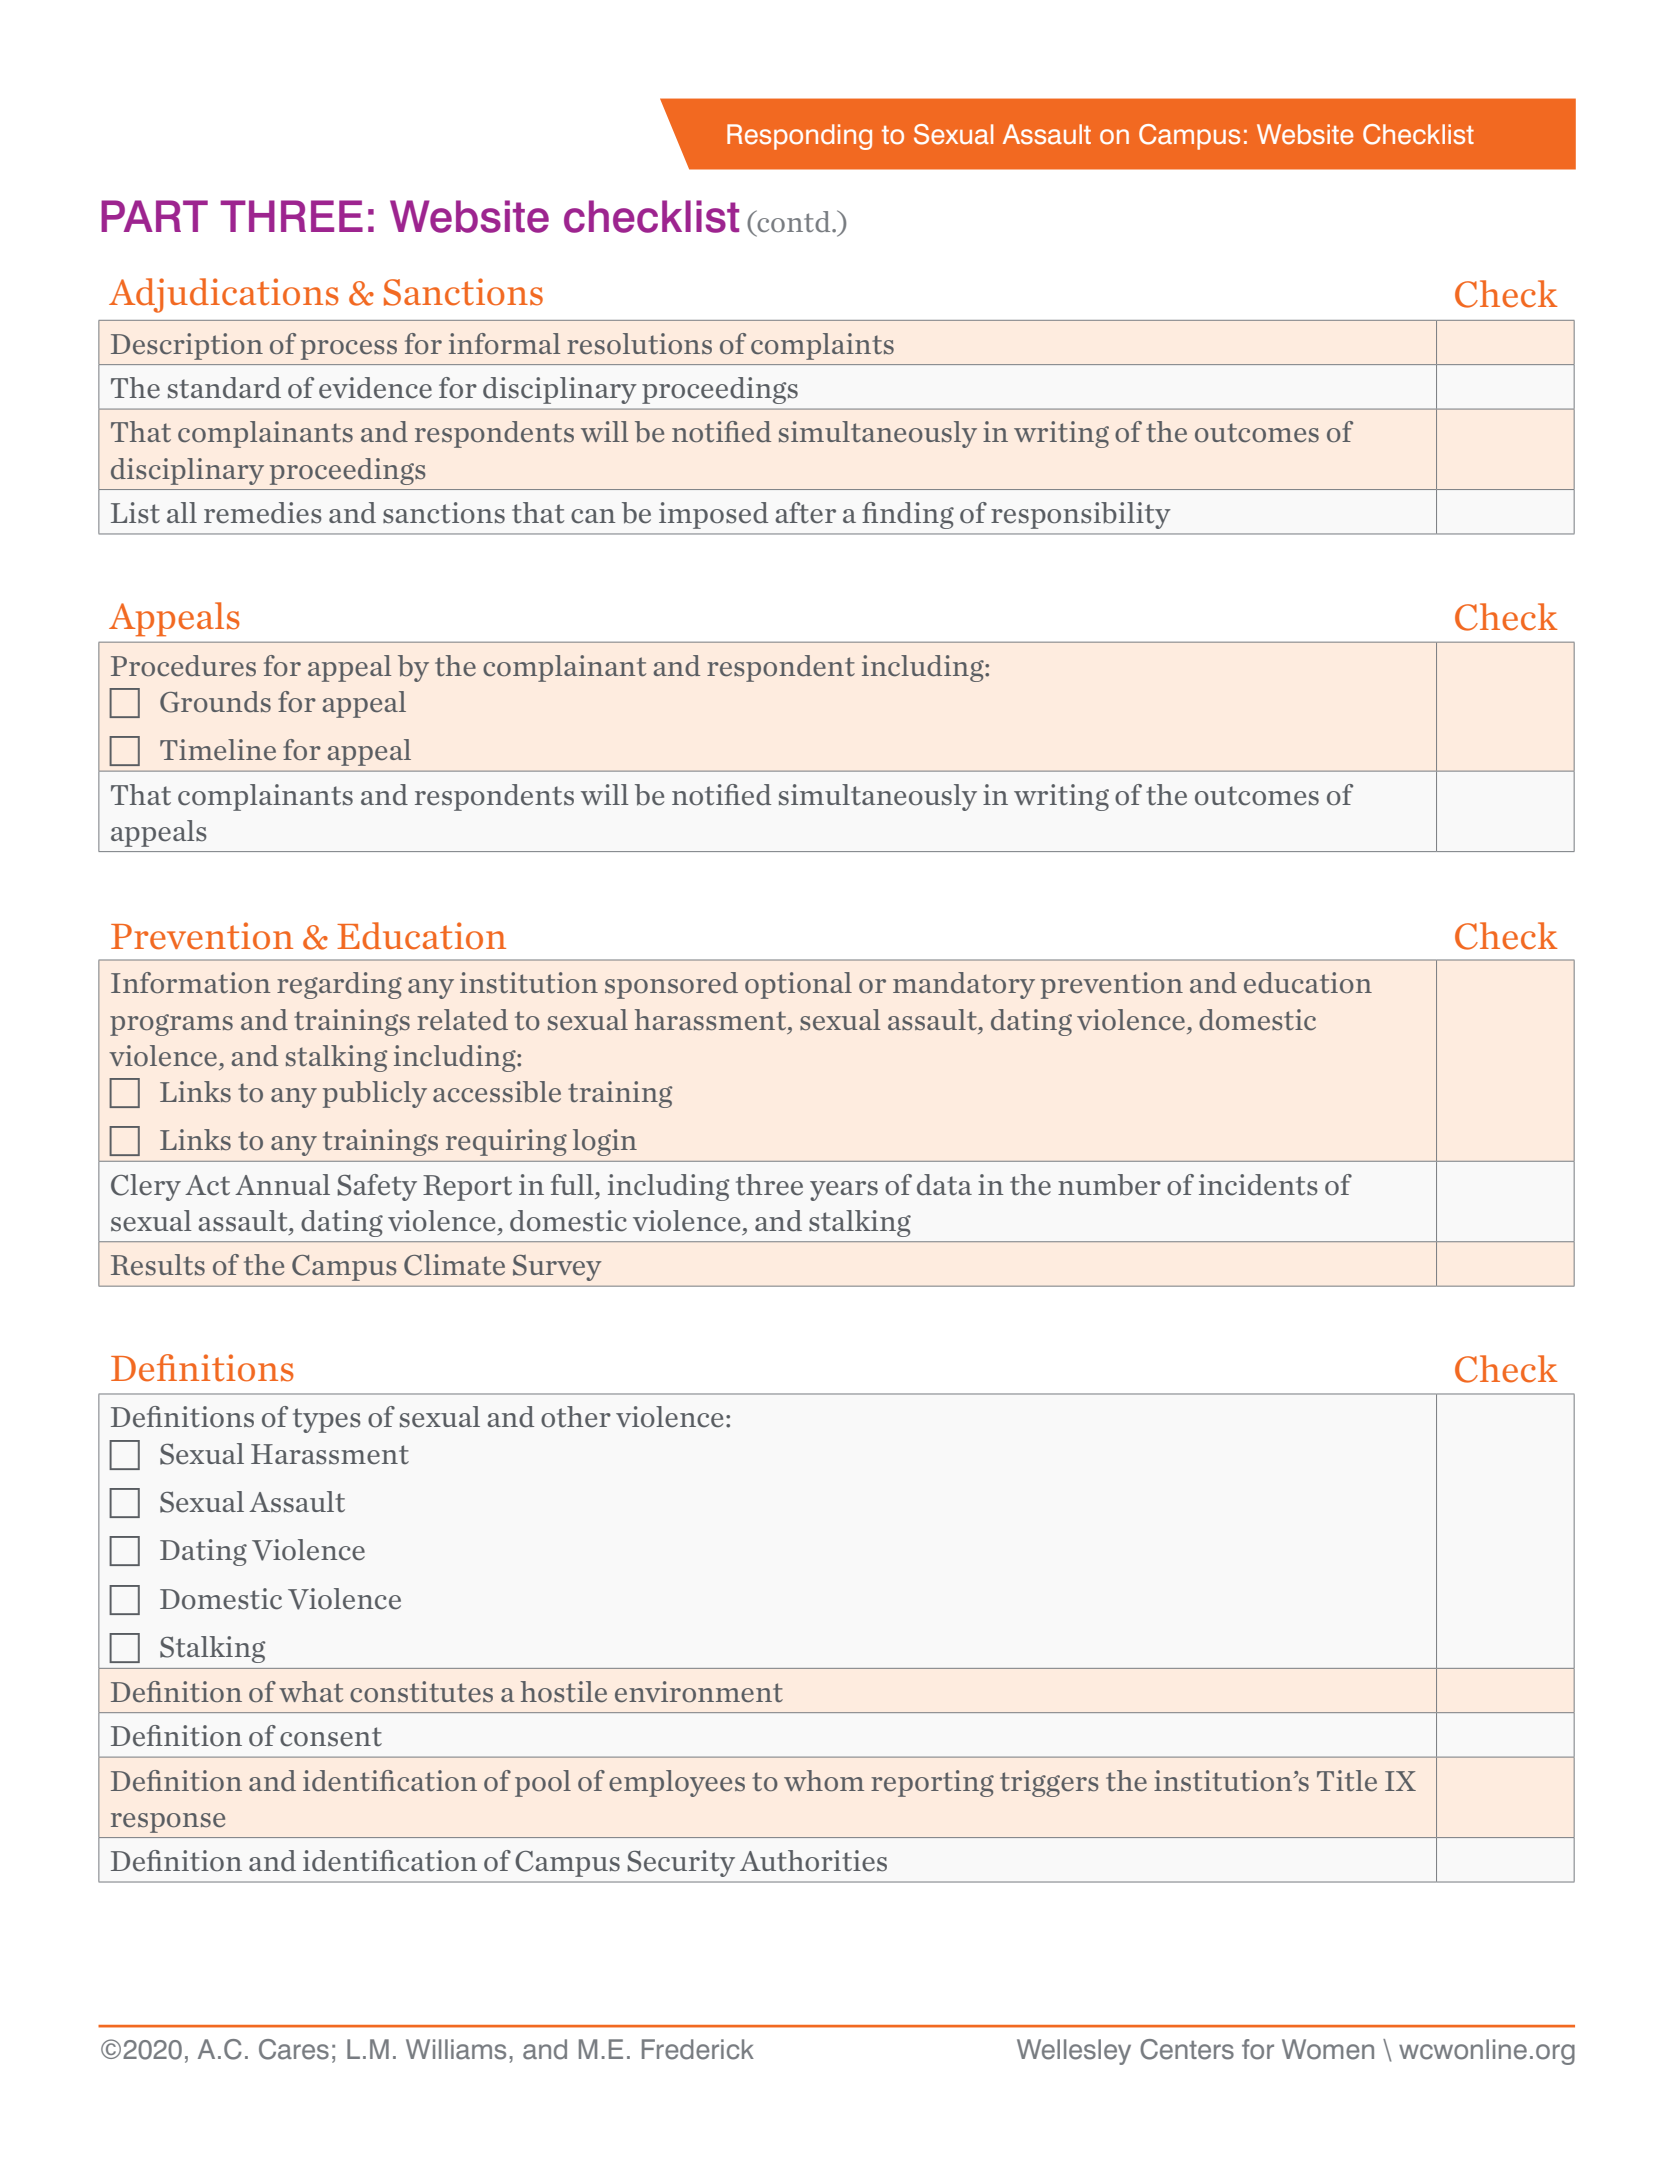 The width and height of the image is (1675, 2168). Describe the element at coordinates (698, 2049) in the image. I see `Frederick` at that location.
